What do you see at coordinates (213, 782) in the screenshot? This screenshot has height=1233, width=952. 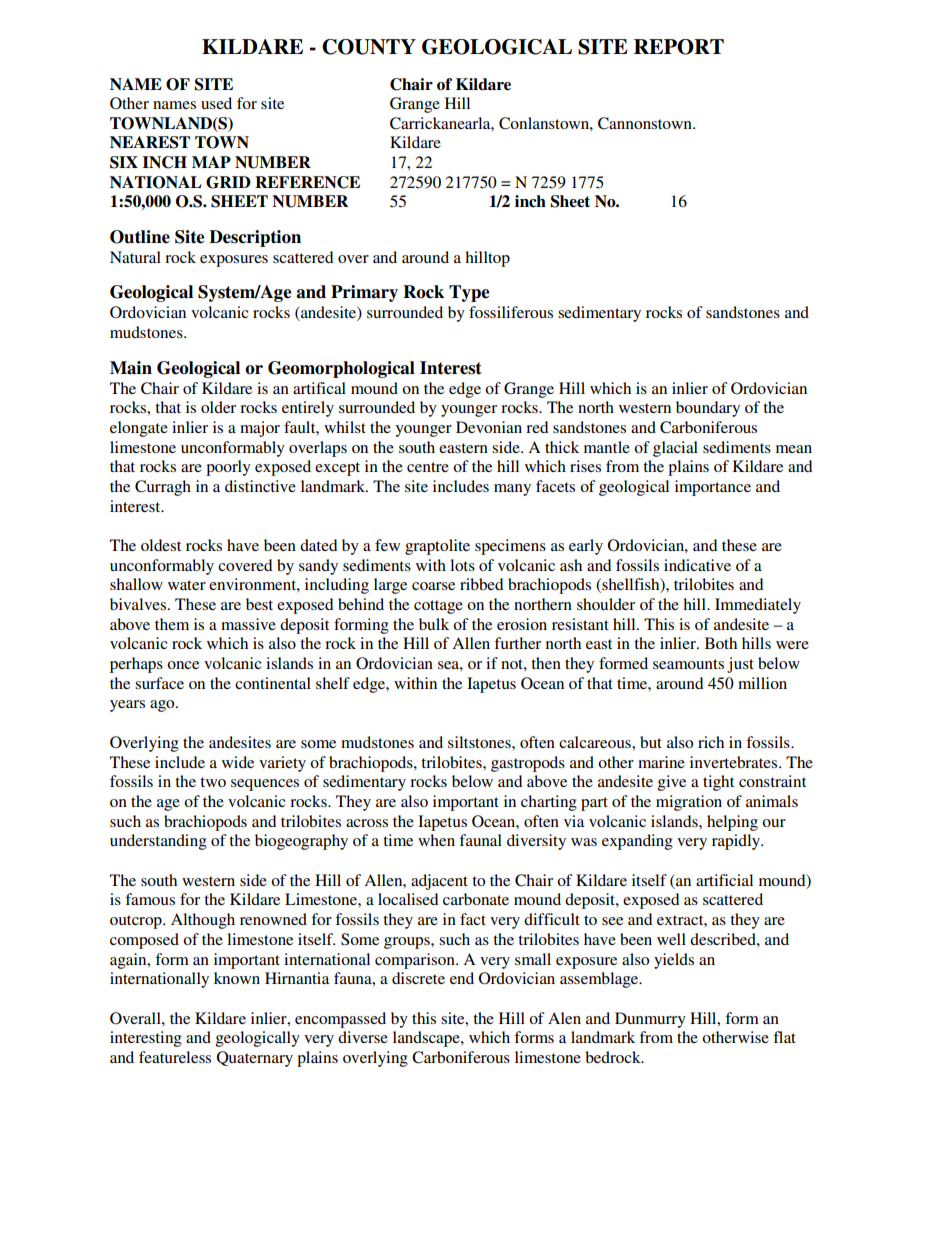 I see `two` at bounding box center [213, 782].
